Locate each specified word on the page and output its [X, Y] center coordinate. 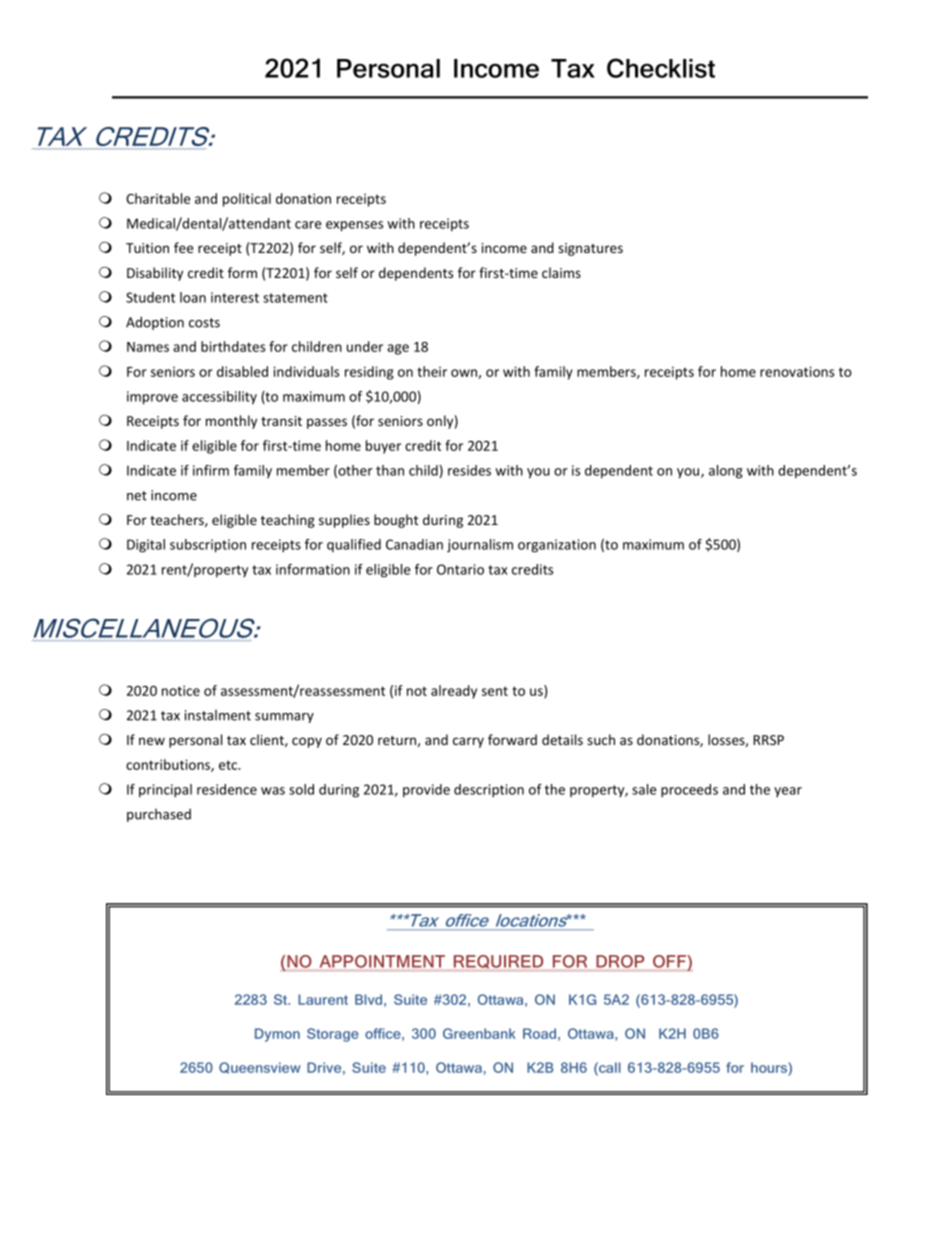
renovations [797, 371]
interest [235, 297]
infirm [211, 470]
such [601, 739]
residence [227, 789]
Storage [333, 1035]
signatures [590, 249]
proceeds [689, 791]
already [454, 692]
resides [469, 470]
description [489, 791]
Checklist [661, 68]
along [726, 472]
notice [181, 690]
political [247, 200]
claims [561, 272]
